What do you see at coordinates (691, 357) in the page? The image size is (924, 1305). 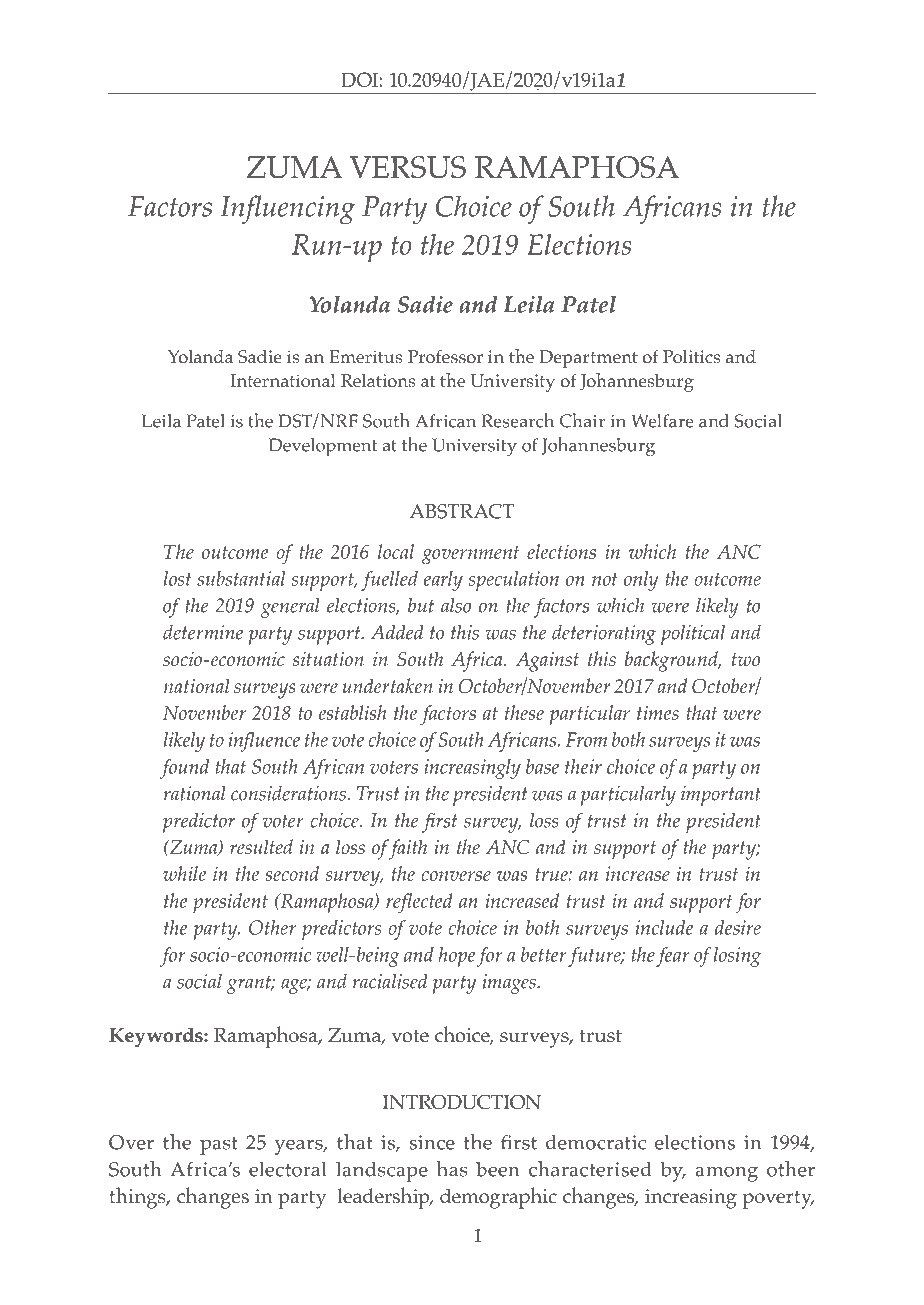 I see `Politics` at bounding box center [691, 357].
